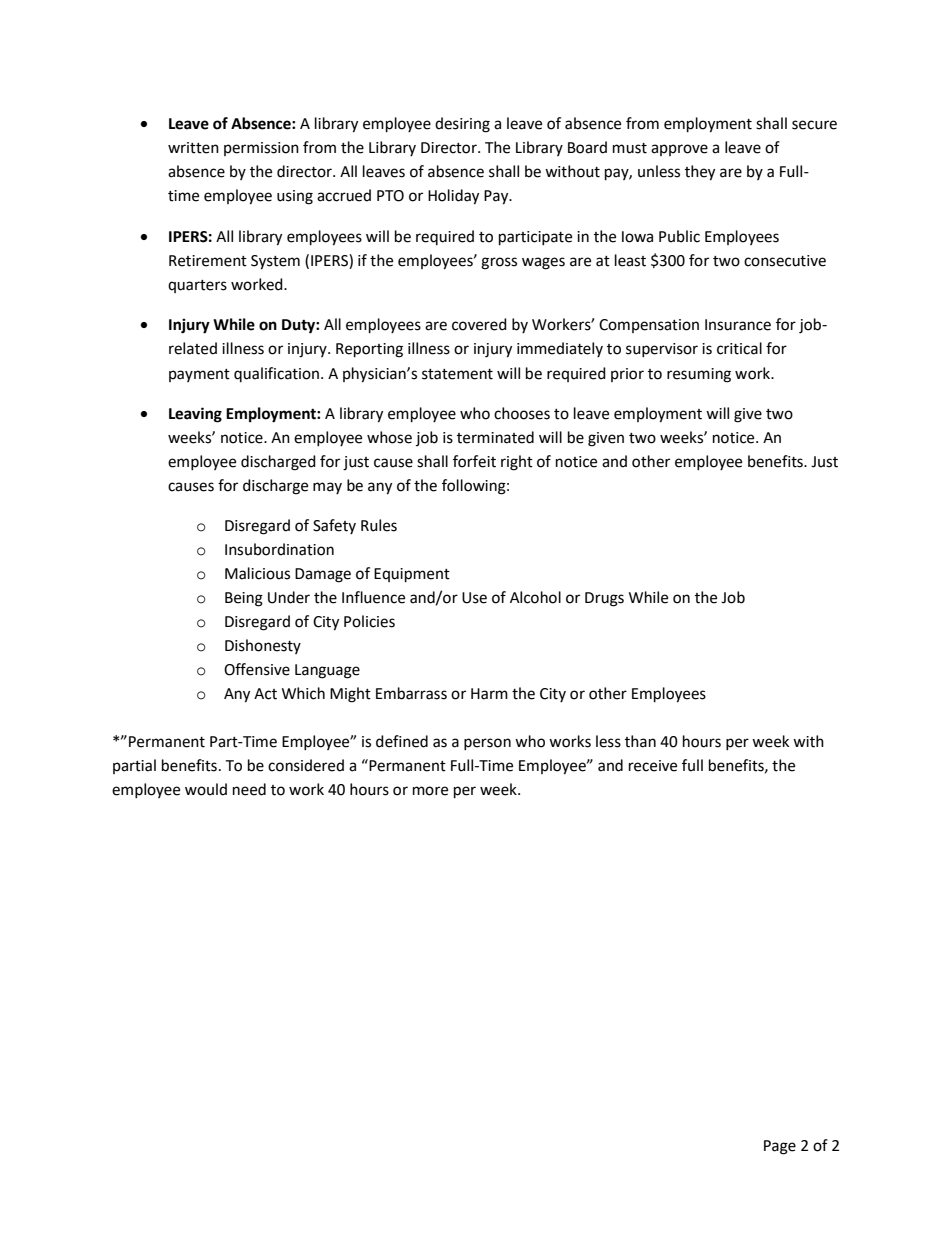  What do you see at coordinates (261, 149) in the document?
I see `permission` at bounding box center [261, 149].
